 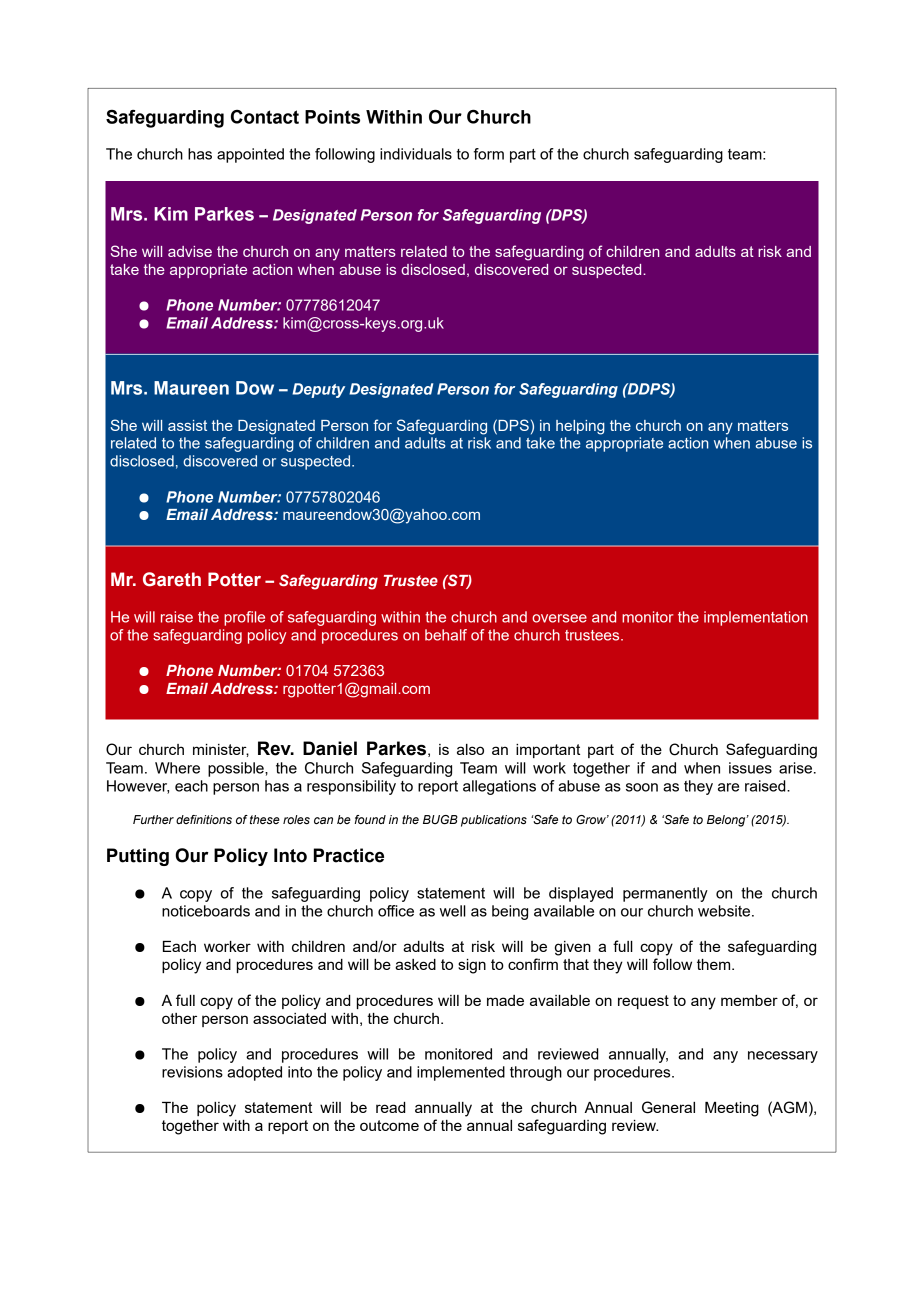 What do you see at coordinates (192, 1072) in the page?
I see `revisions` at bounding box center [192, 1072].
